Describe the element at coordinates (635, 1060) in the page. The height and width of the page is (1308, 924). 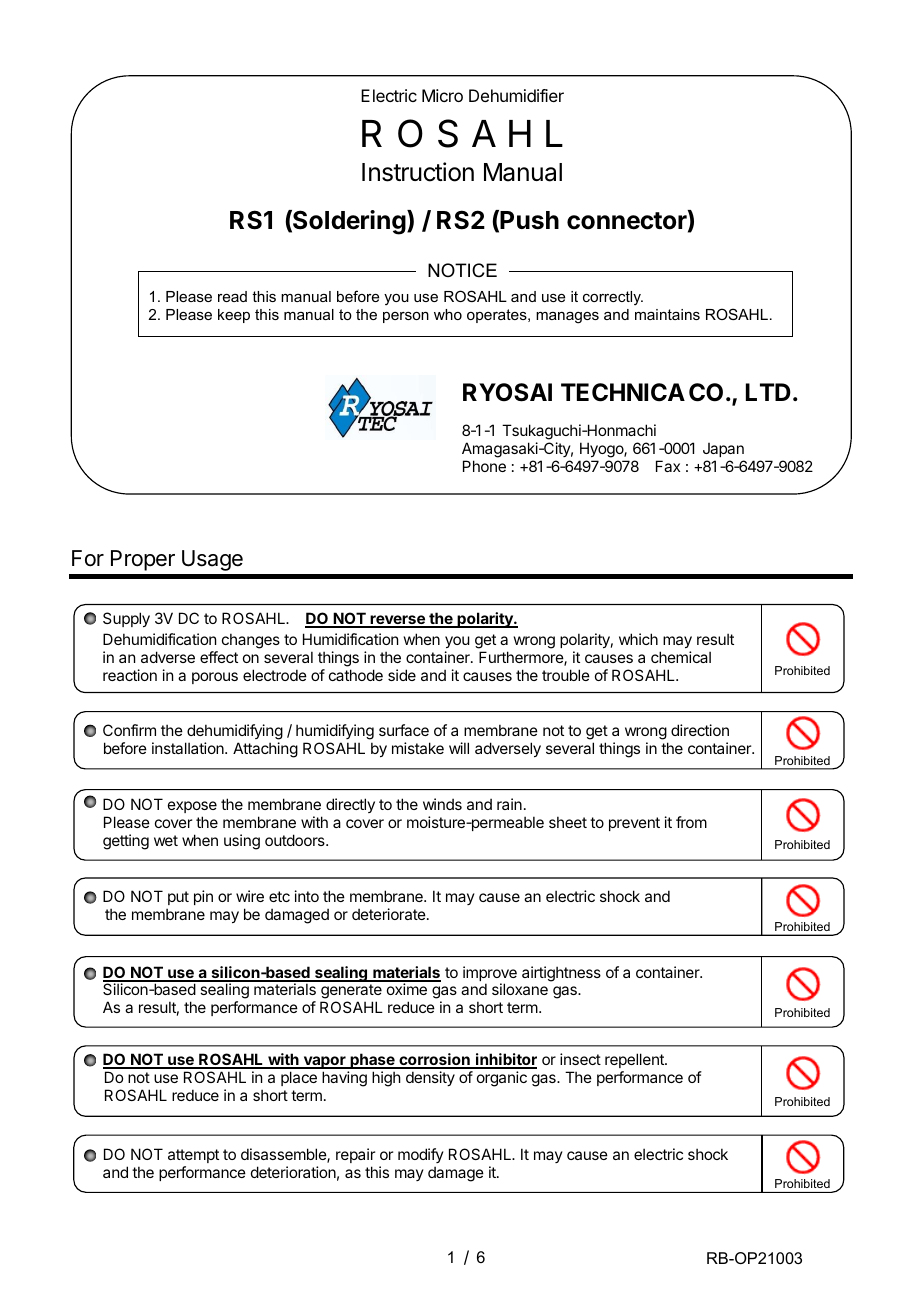
I see `repellent` at that location.
